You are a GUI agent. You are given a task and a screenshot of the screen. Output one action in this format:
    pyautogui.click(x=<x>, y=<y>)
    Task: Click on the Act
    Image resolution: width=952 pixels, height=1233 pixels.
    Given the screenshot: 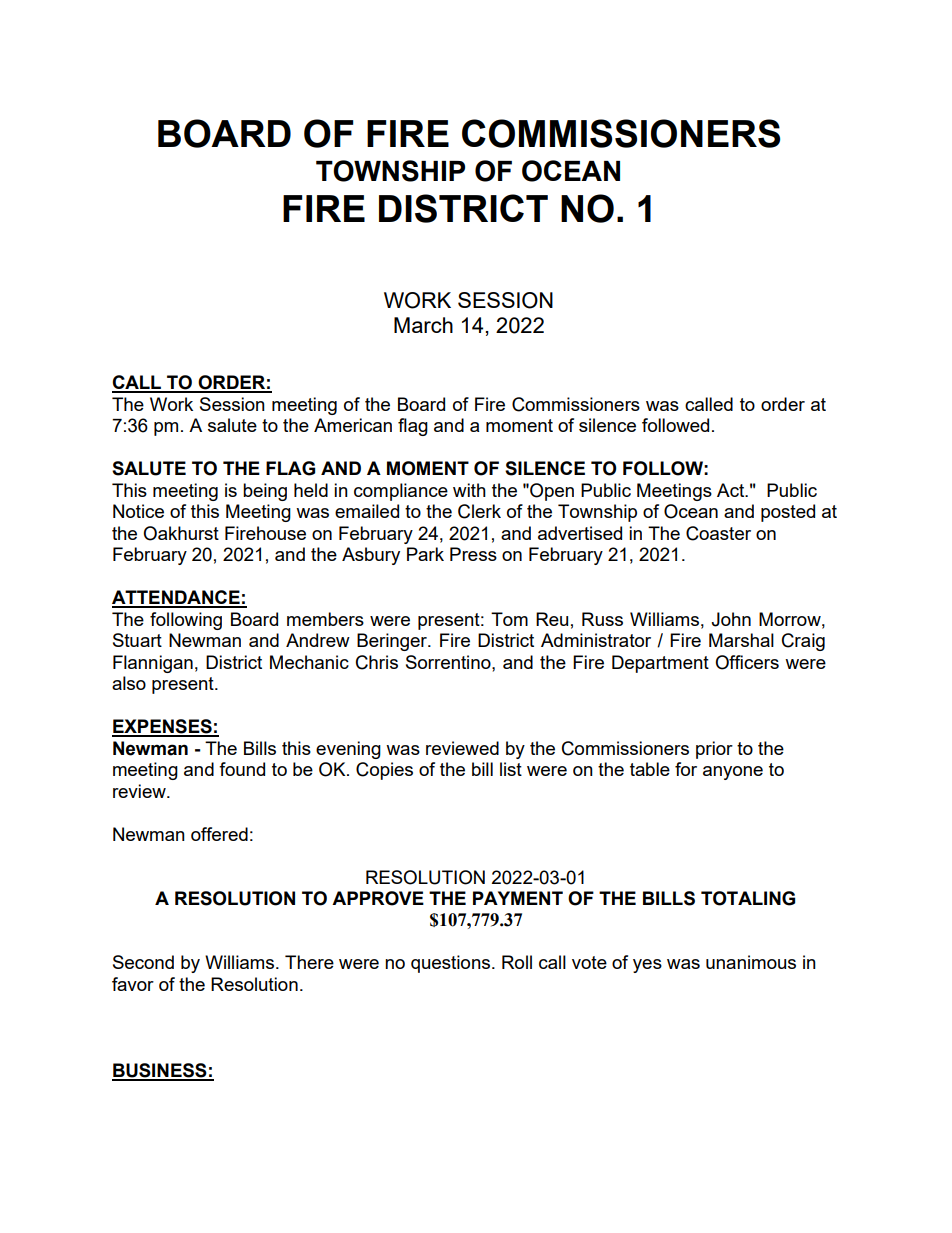 What is the action you would take?
    pyautogui.click(x=732, y=490)
